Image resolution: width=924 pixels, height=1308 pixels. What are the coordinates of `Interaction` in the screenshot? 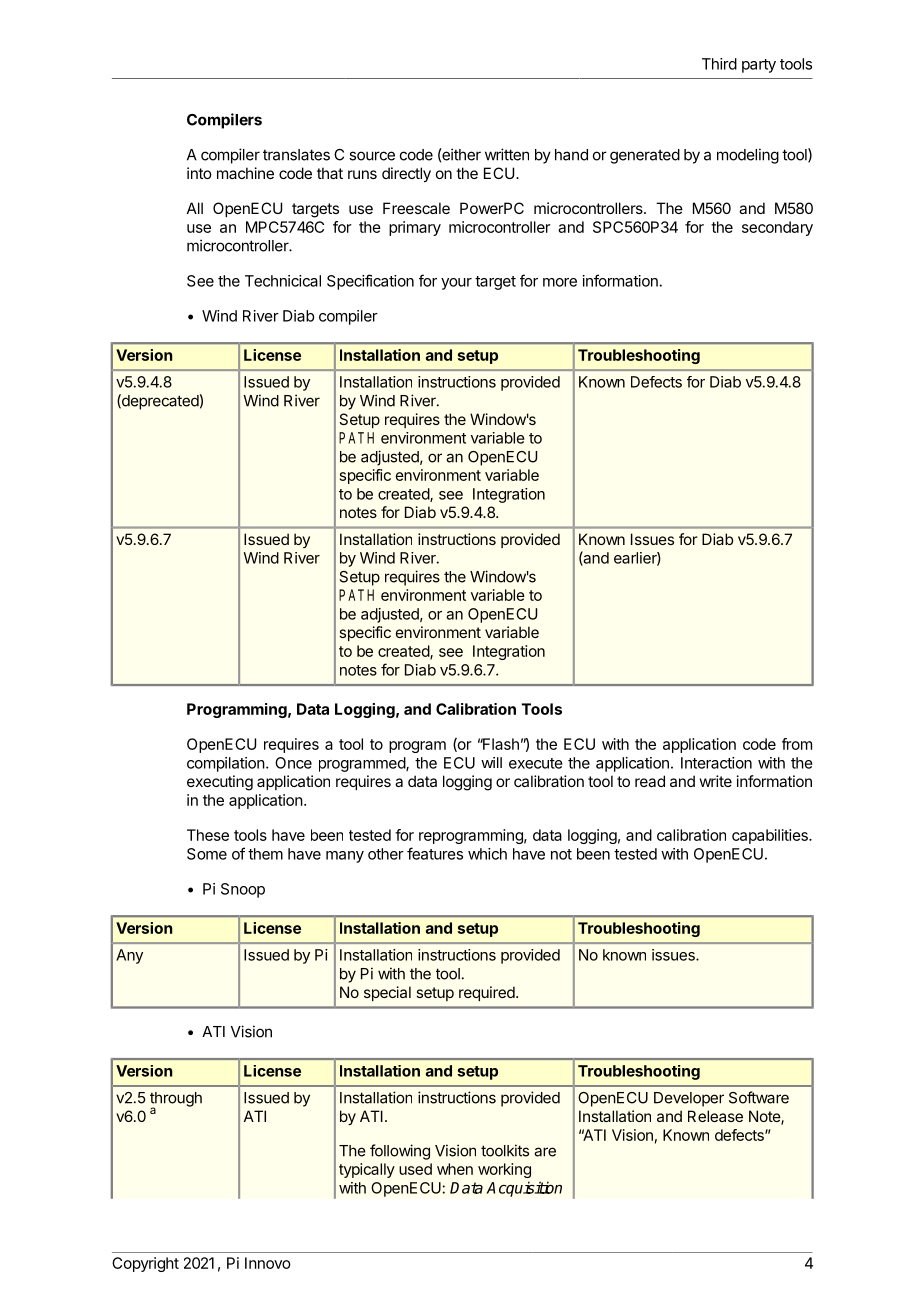 It's located at (716, 763).
